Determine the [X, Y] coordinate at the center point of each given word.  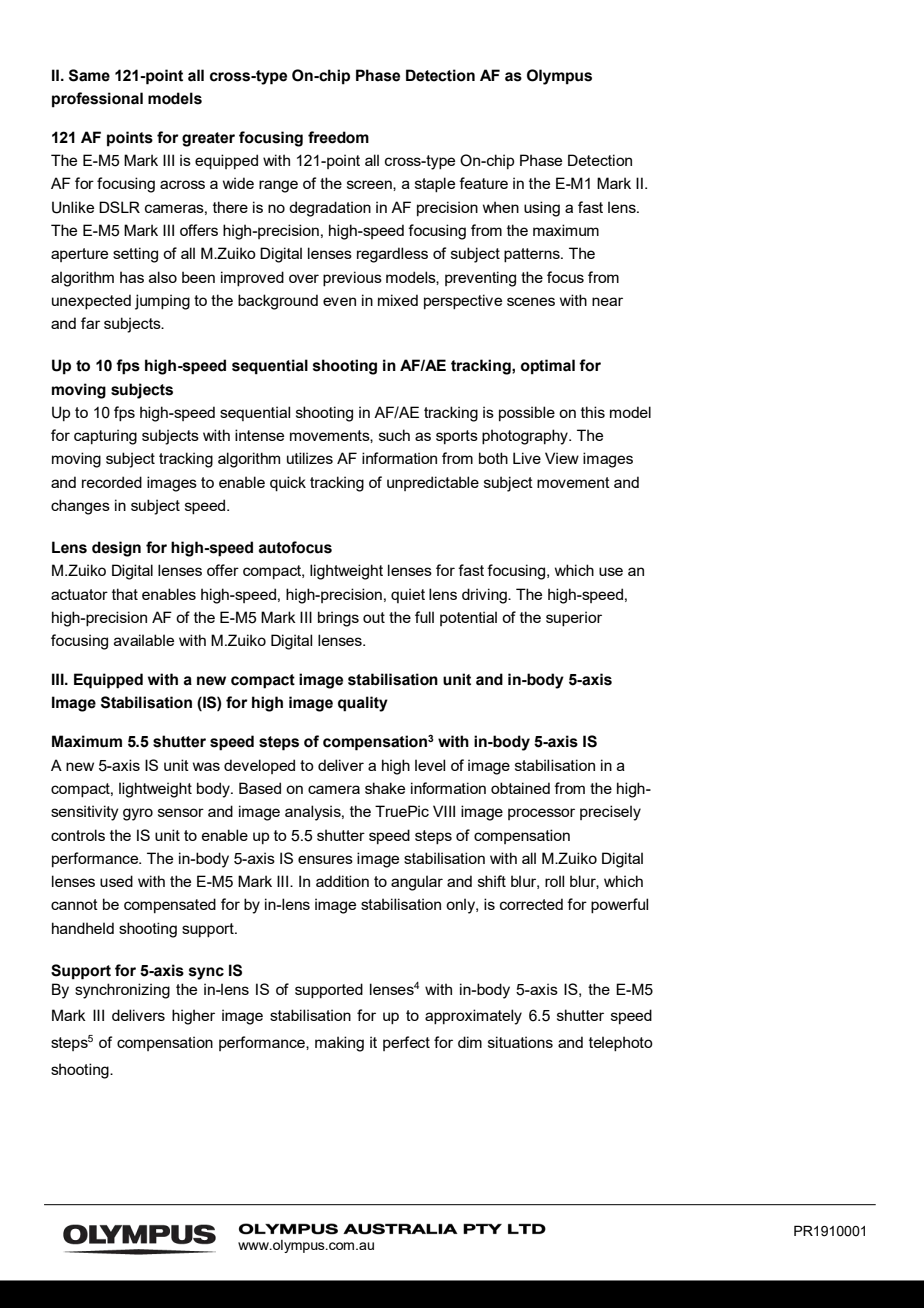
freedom [338, 137]
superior [574, 618]
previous [352, 278]
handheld [83, 928]
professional [97, 100]
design [116, 549]
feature [483, 183]
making [339, 1044]
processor [541, 814]
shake [385, 788]
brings [338, 619]
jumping [162, 302]
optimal [548, 367]
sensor [181, 812]
